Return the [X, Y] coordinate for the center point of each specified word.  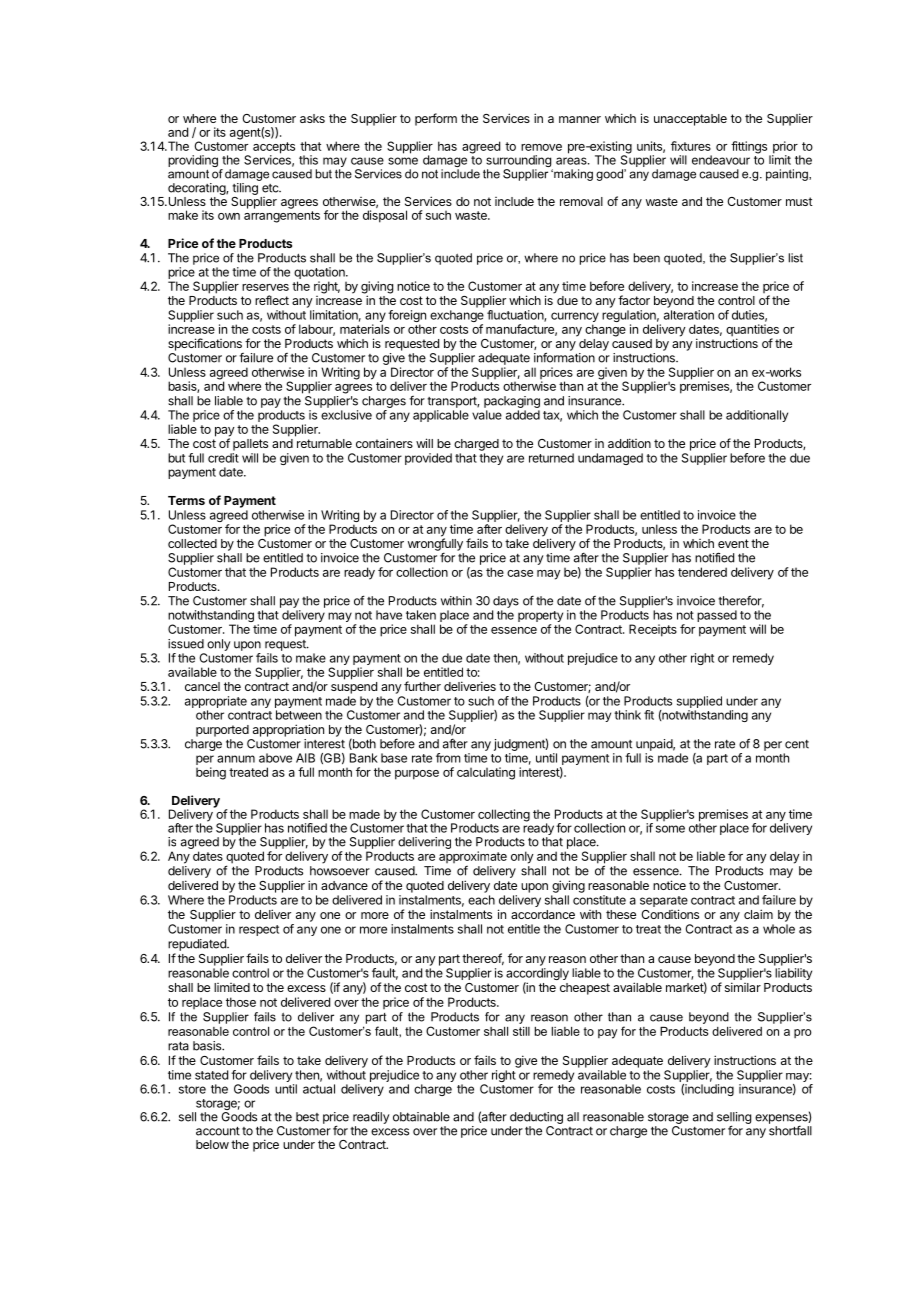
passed [717, 616]
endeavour [721, 160]
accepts [274, 149]
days [506, 602]
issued [186, 644]
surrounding [518, 162]
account [218, 1131]
